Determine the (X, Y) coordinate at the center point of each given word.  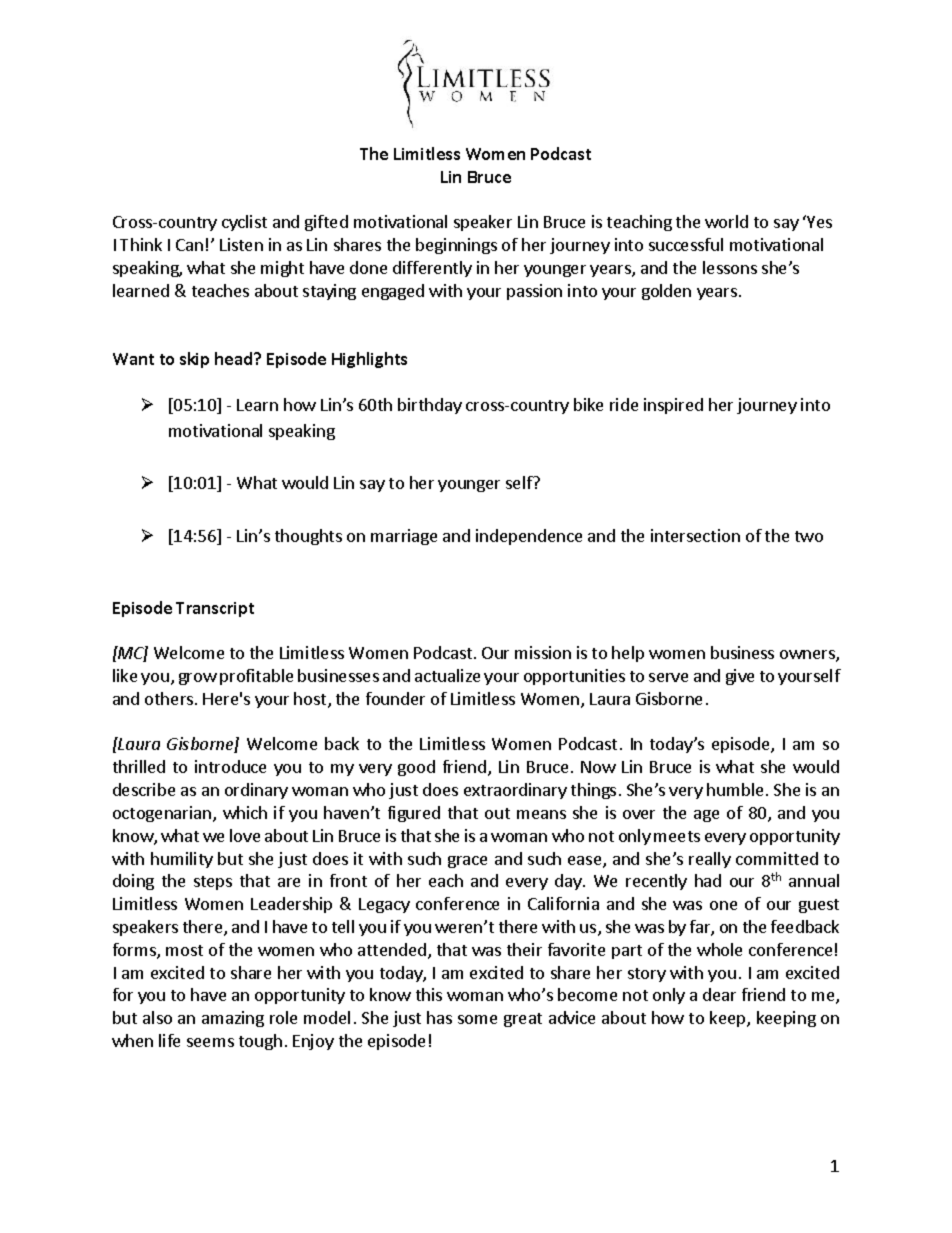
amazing (233, 1019)
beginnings (456, 246)
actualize (447, 675)
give (740, 677)
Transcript (215, 609)
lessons (730, 267)
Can (189, 245)
